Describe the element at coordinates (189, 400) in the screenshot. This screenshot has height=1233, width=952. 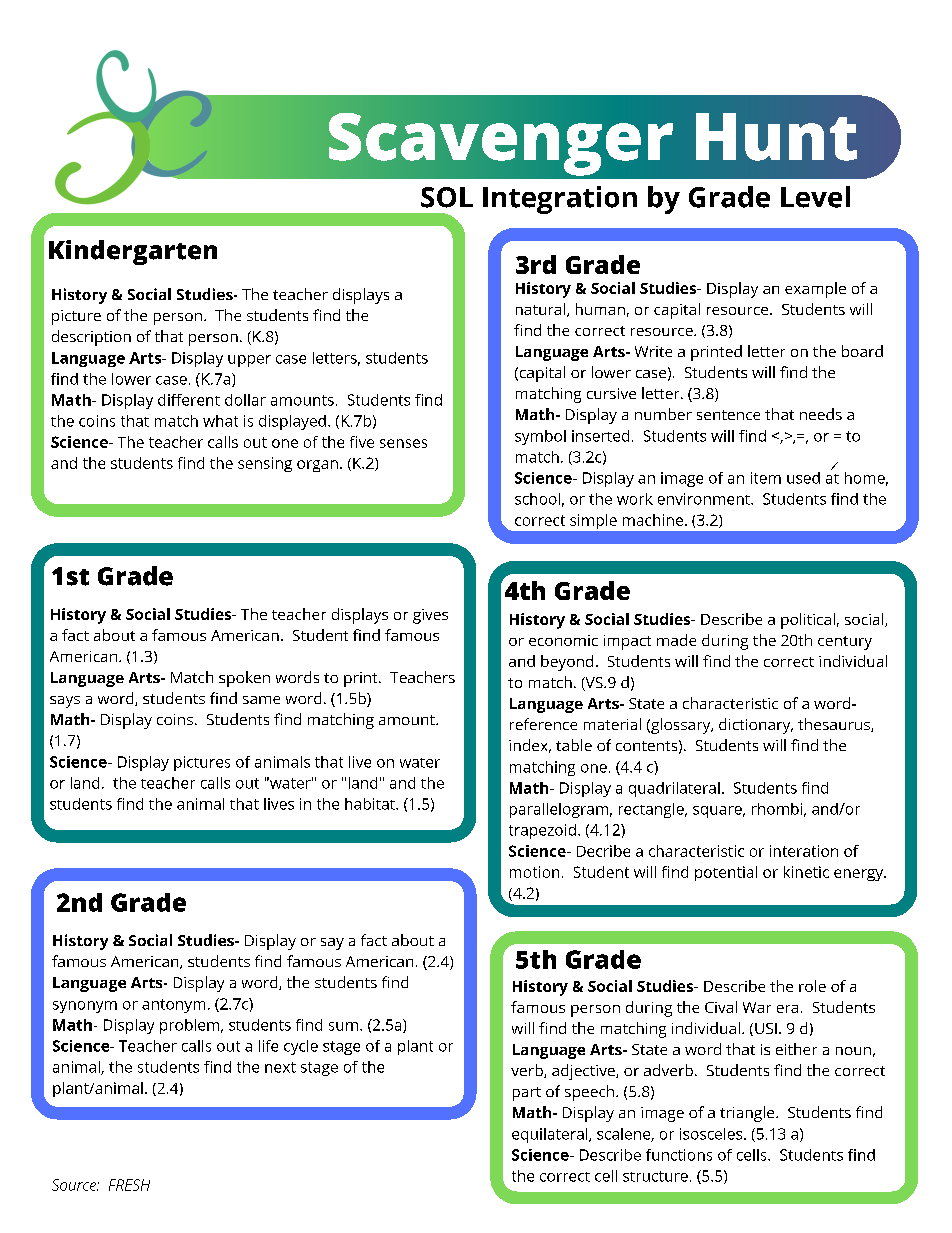
I see `different` at that location.
